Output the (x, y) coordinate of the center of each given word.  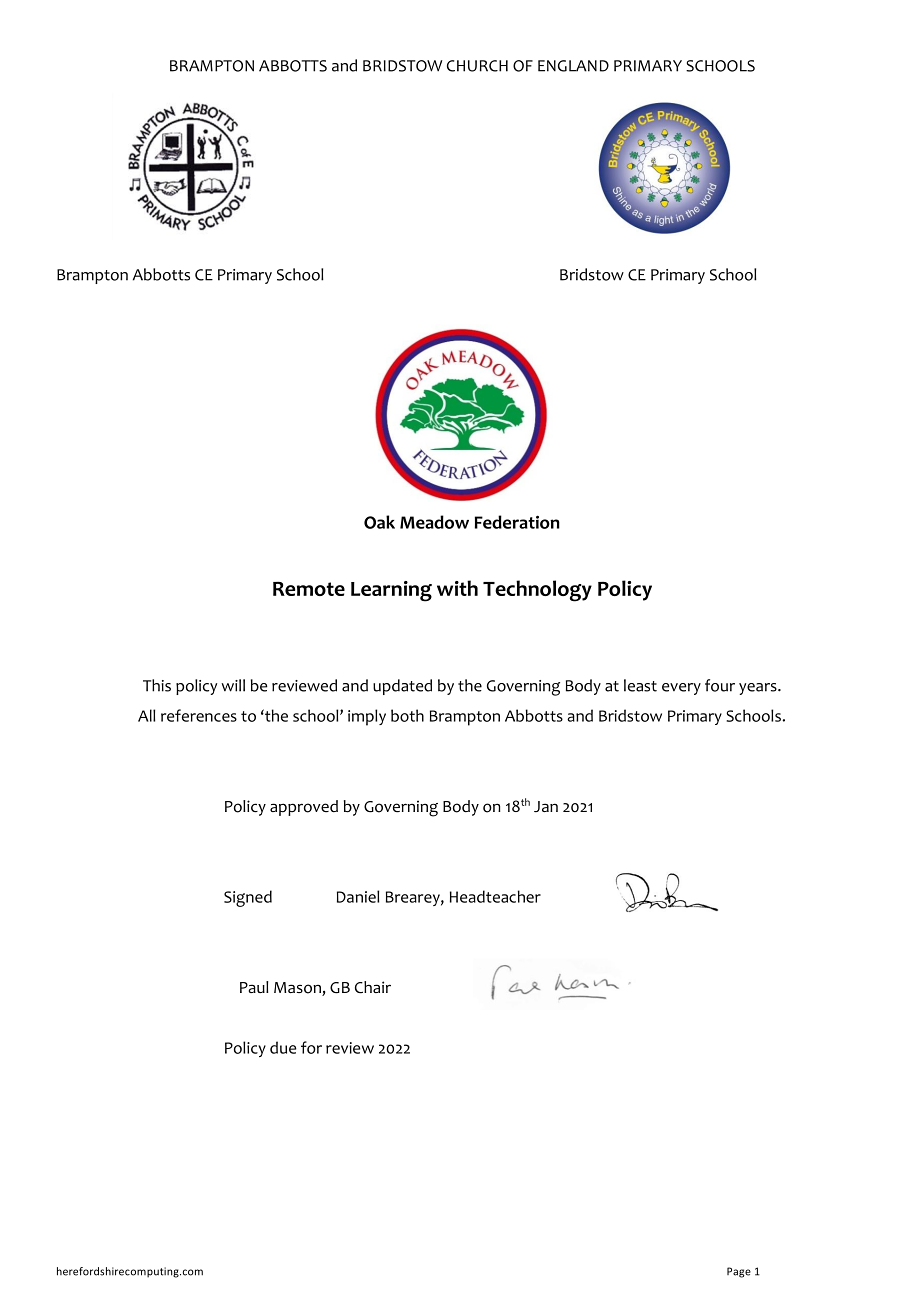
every (681, 689)
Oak (379, 522)
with (457, 588)
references (199, 715)
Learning (391, 591)
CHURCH (477, 66)
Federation (517, 522)
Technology (537, 591)
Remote (309, 589)
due (283, 1047)
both (407, 715)
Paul (254, 987)
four (720, 685)
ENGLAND (573, 66)
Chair (373, 987)
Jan (546, 806)
